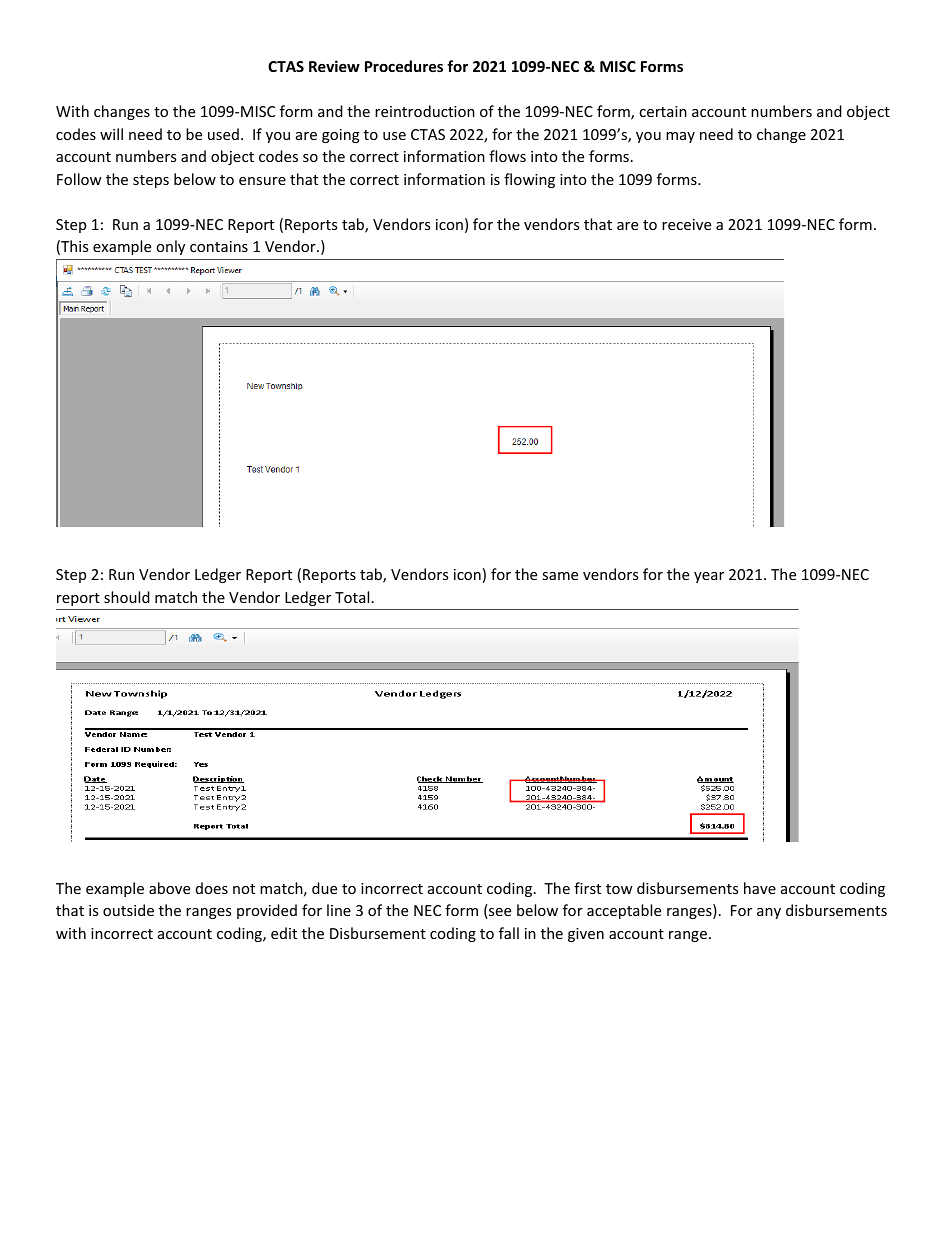  What do you see at coordinates (169, 888) in the page?
I see `above` at bounding box center [169, 888].
